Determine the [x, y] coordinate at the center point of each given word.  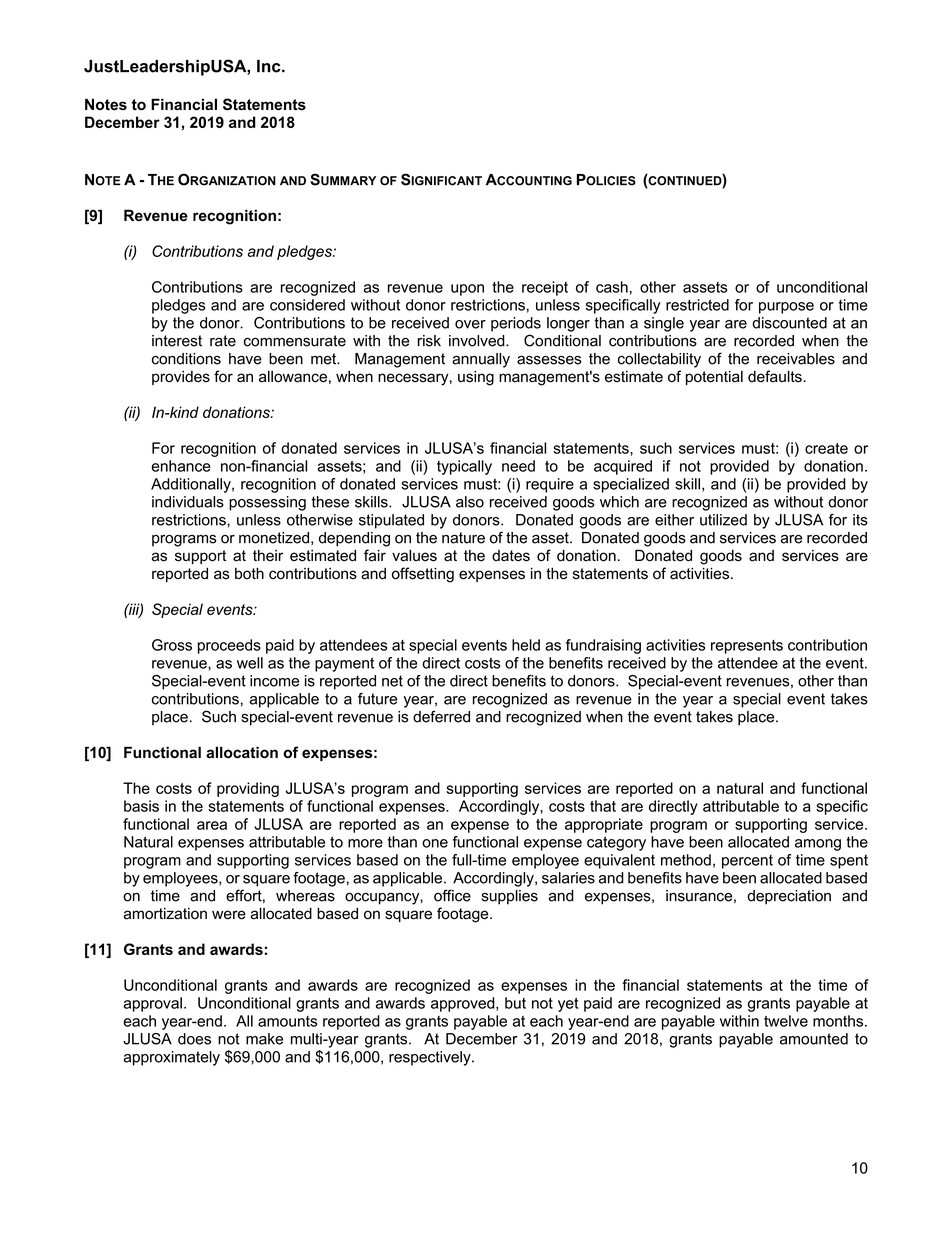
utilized [723, 520]
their [268, 555]
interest [177, 341]
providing [248, 789]
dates [511, 556]
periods [516, 324]
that [603, 806]
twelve [786, 1021]
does [194, 1039]
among [818, 845]
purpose [786, 308]
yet [568, 1005]
